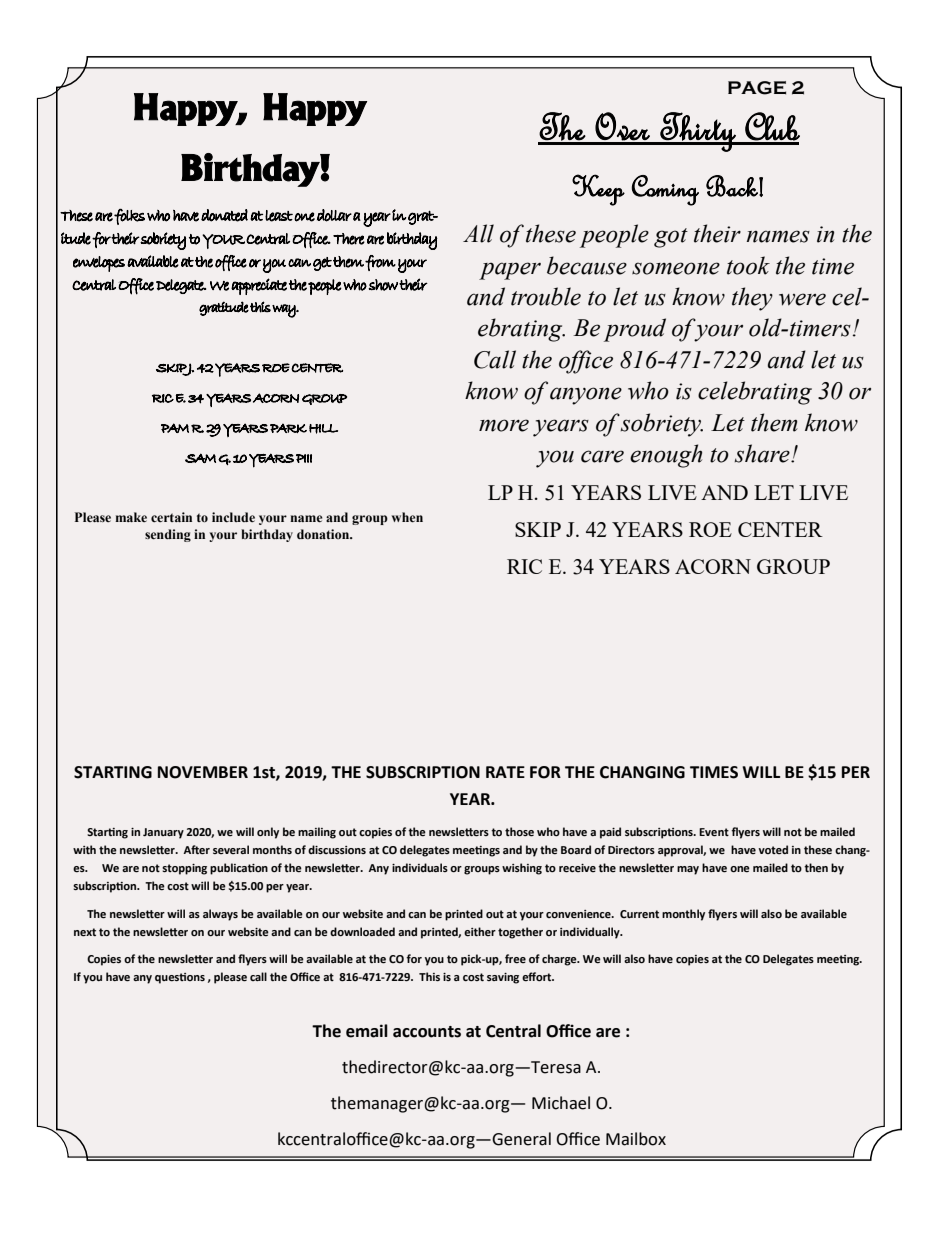 This screenshot has width=952, height=1233. What do you see at coordinates (407, 517) in the screenshot?
I see `when` at bounding box center [407, 517].
